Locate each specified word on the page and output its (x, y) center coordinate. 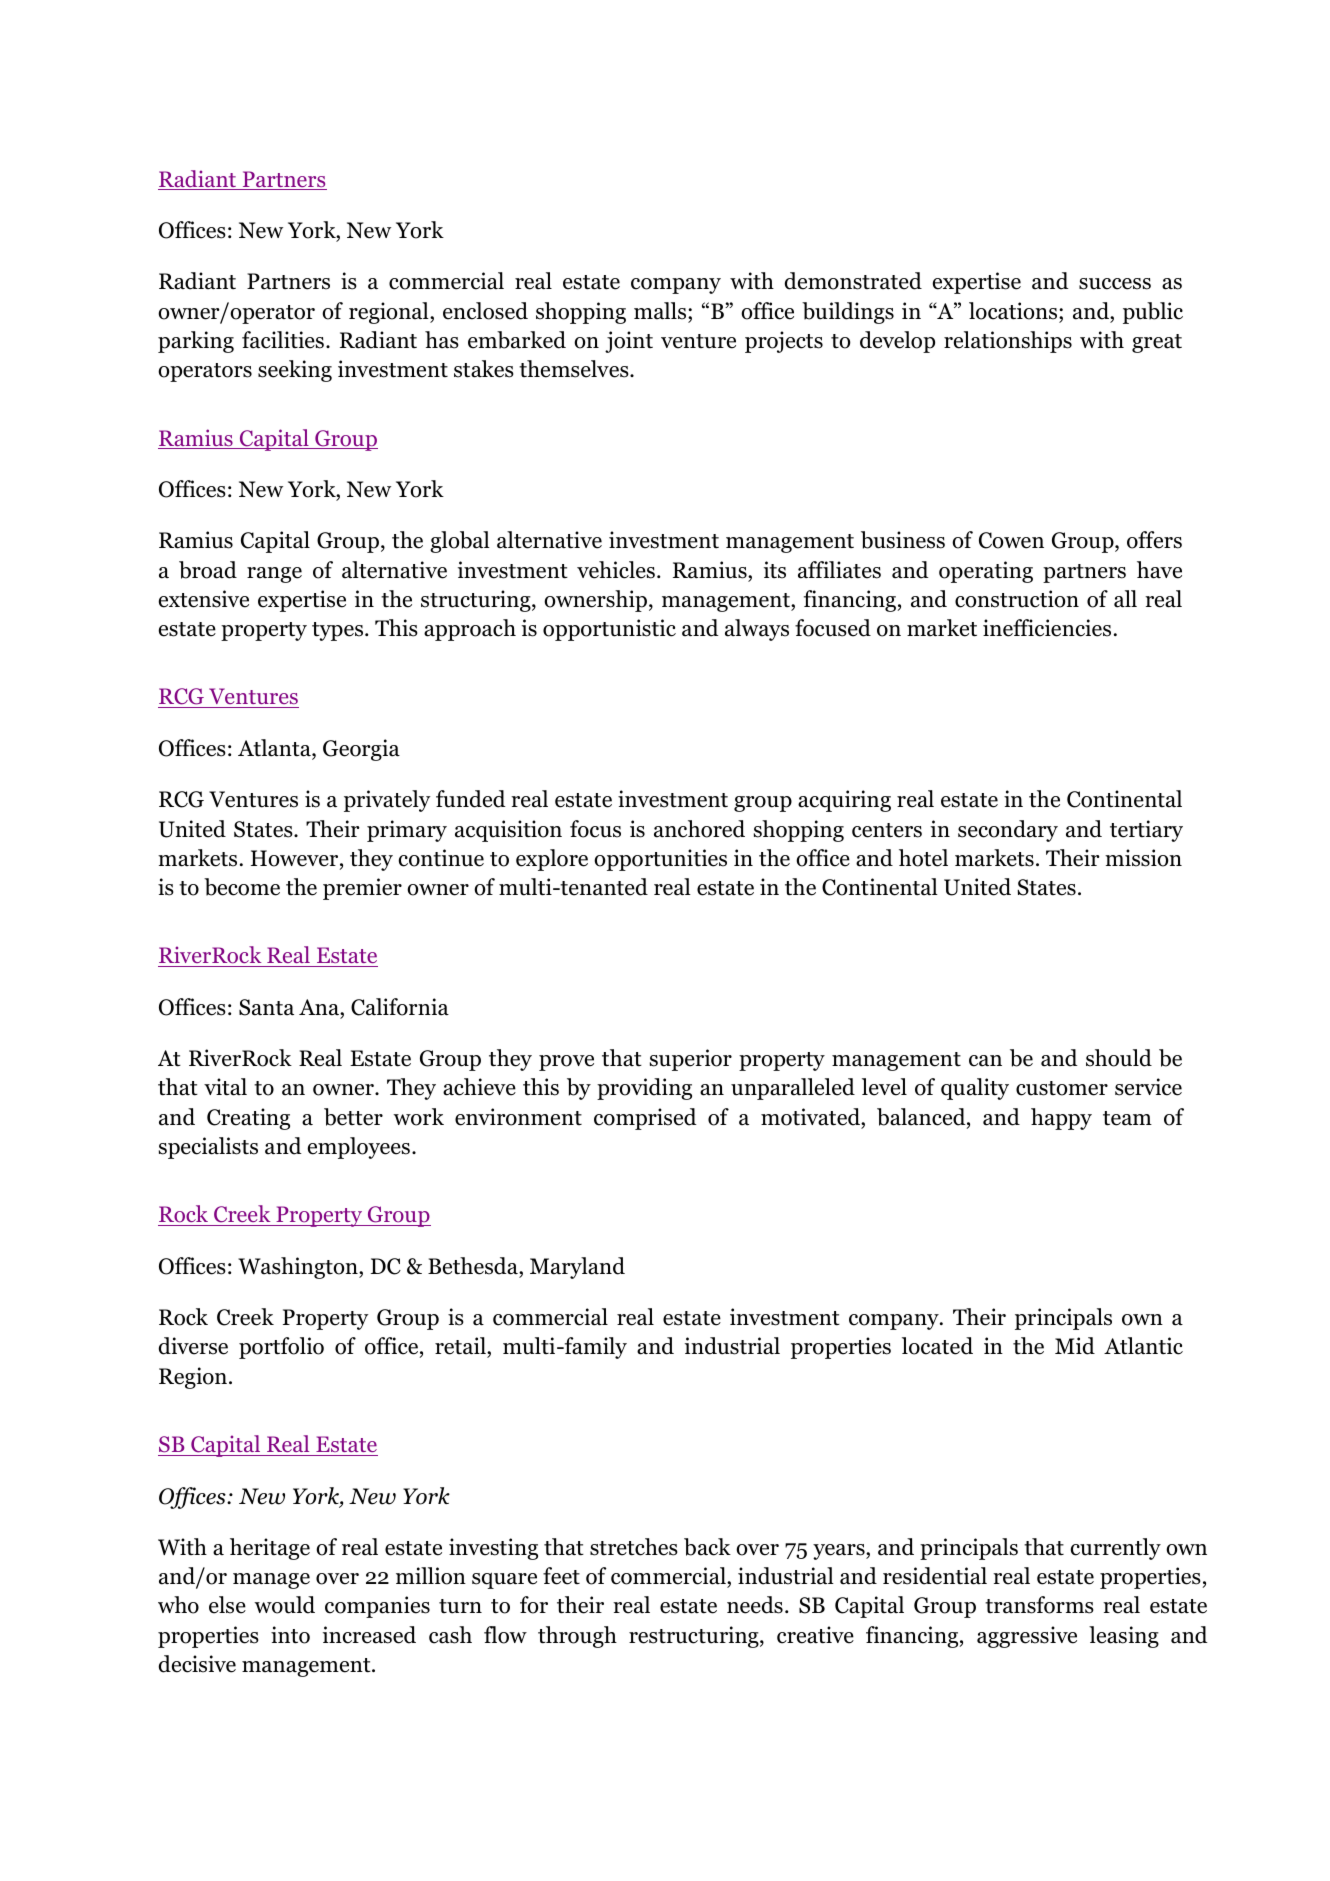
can (985, 1061)
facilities (283, 340)
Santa (266, 1007)
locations (1014, 311)
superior (691, 1060)
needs (755, 1605)
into (290, 1635)
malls (661, 311)
